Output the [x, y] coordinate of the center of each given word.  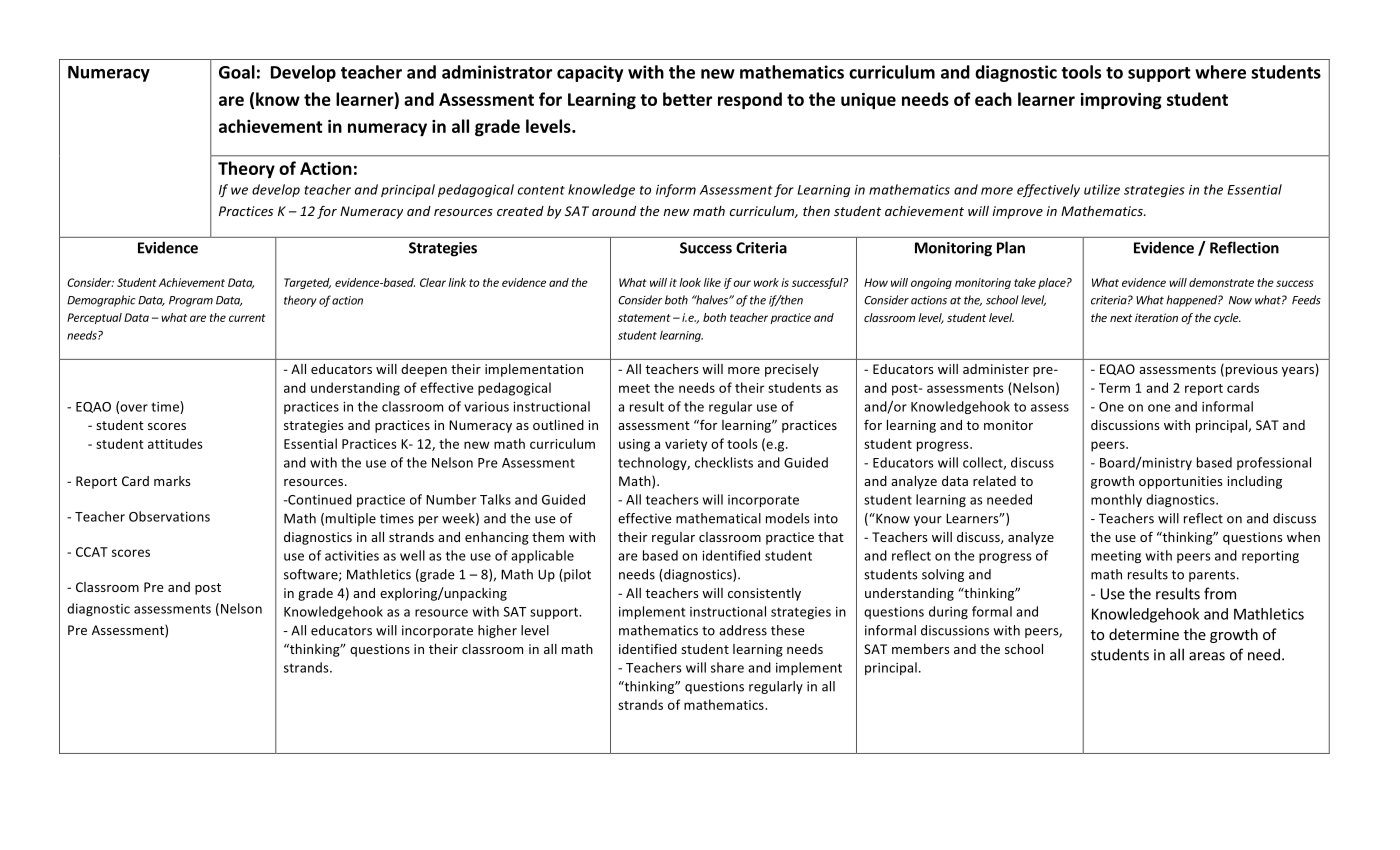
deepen [424, 370]
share [727, 667]
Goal [237, 72]
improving [1121, 101]
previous [1252, 370]
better [687, 99]
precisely [792, 370]
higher [497, 631]
